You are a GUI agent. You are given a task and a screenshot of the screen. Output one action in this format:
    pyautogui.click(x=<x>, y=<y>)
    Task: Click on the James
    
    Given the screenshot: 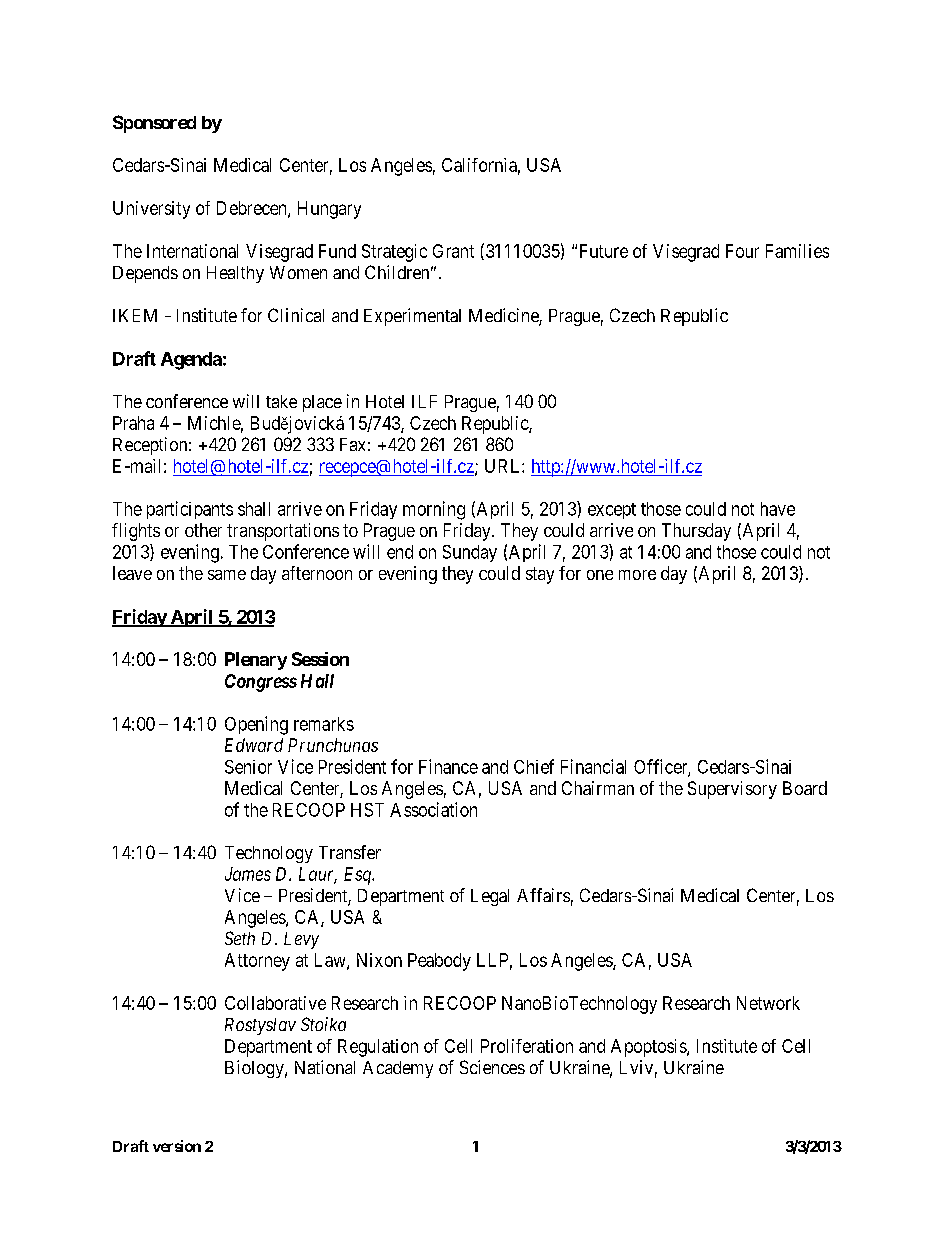 What is the action you would take?
    pyautogui.click(x=248, y=874)
